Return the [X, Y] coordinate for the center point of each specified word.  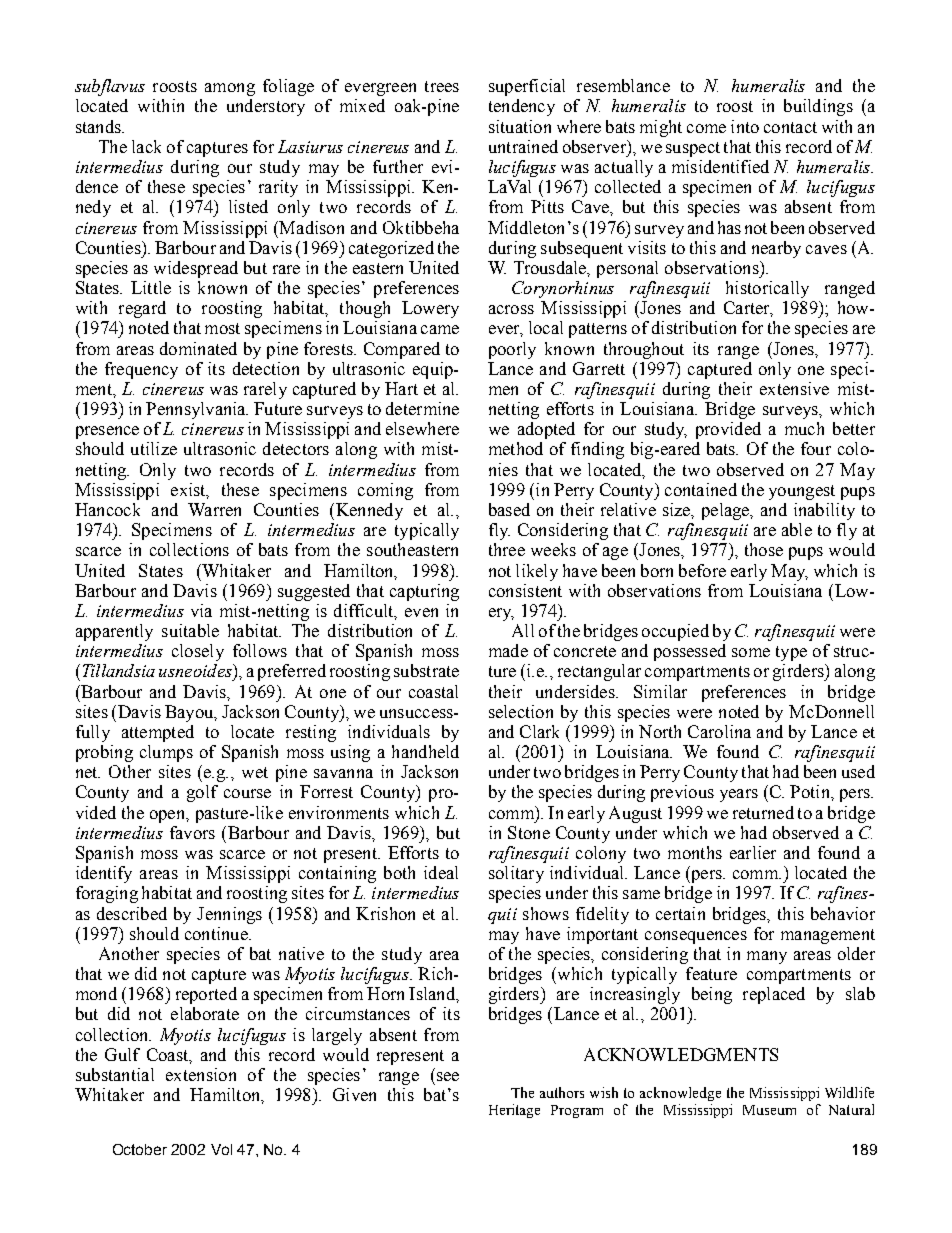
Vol [221, 1149]
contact [790, 127]
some [751, 652]
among [230, 89]
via [201, 610]
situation [520, 126]
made [508, 650]
